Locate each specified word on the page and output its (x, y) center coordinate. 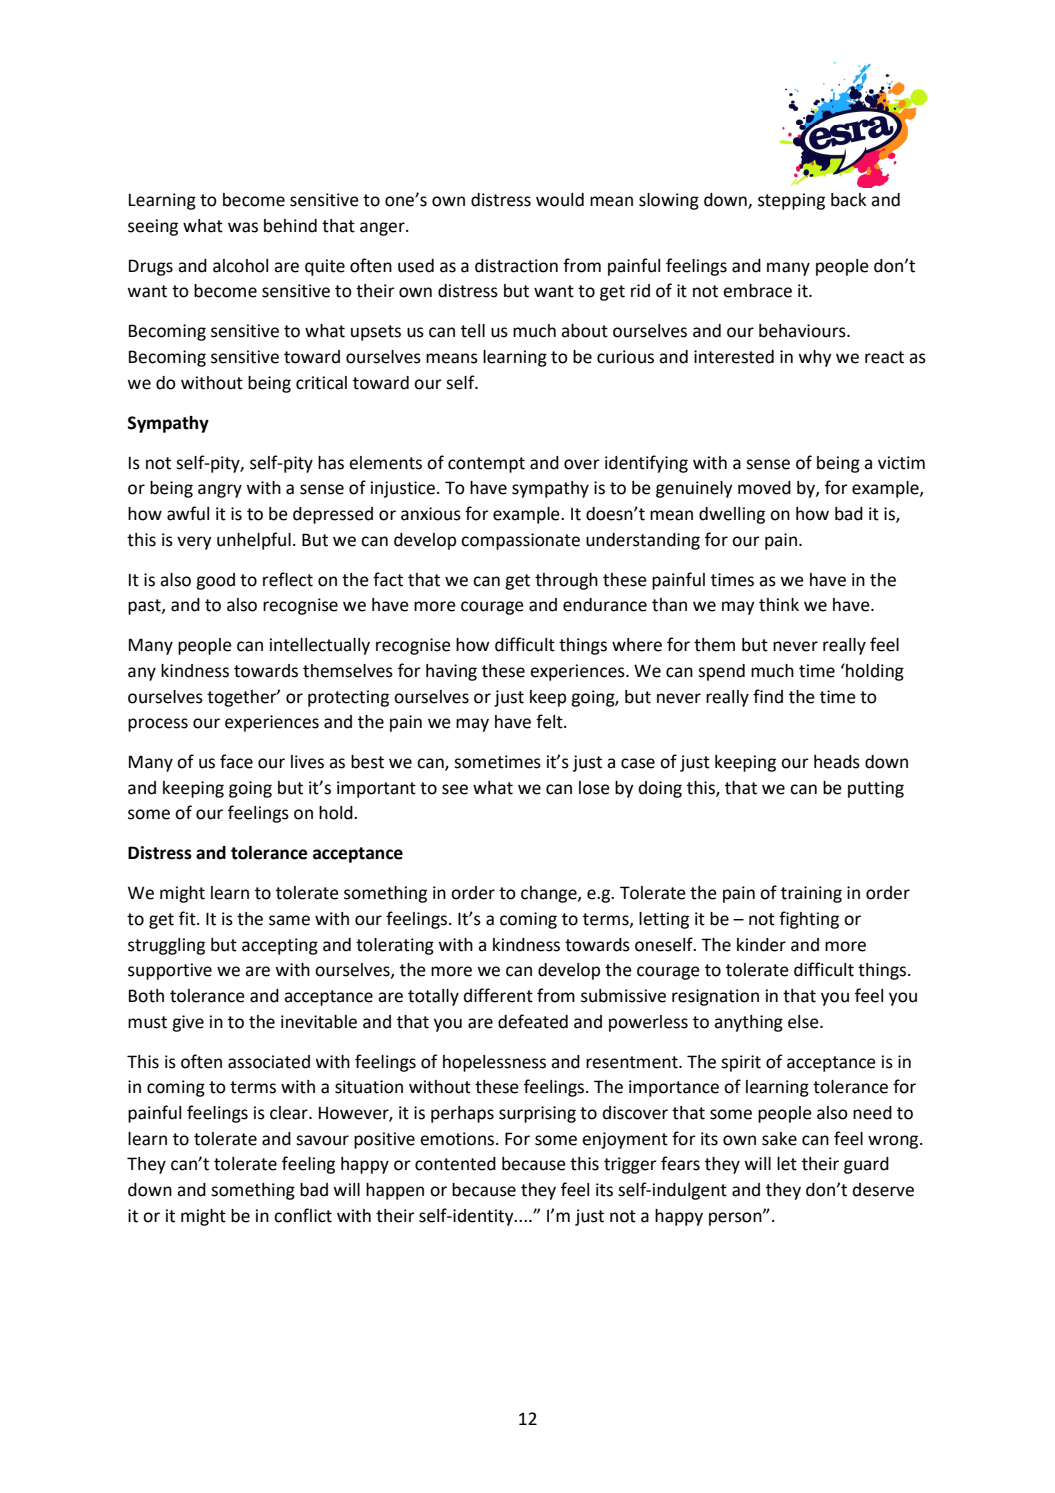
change (550, 894)
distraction (516, 266)
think (779, 605)
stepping (791, 201)
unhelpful (254, 541)
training (811, 894)
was (243, 227)
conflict (303, 1215)
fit (188, 918)
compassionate (520, 541)
